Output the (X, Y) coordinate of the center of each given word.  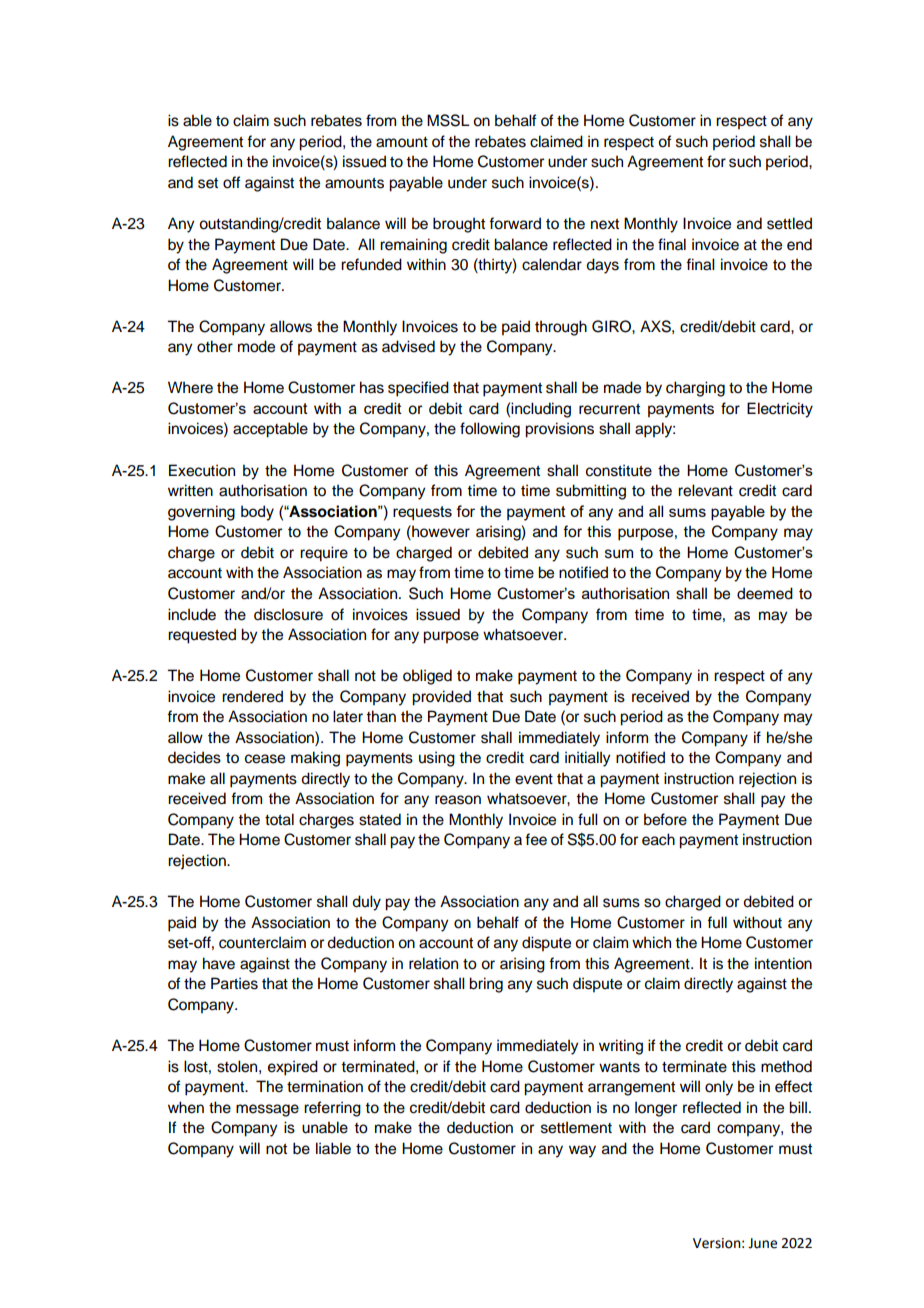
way (582, 1151)
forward (515, 223)
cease (265, 759)
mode (256, 346)
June (762, 1243)
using (437, 759)
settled (789, 223)
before (665, 819)
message (267, 1110)
